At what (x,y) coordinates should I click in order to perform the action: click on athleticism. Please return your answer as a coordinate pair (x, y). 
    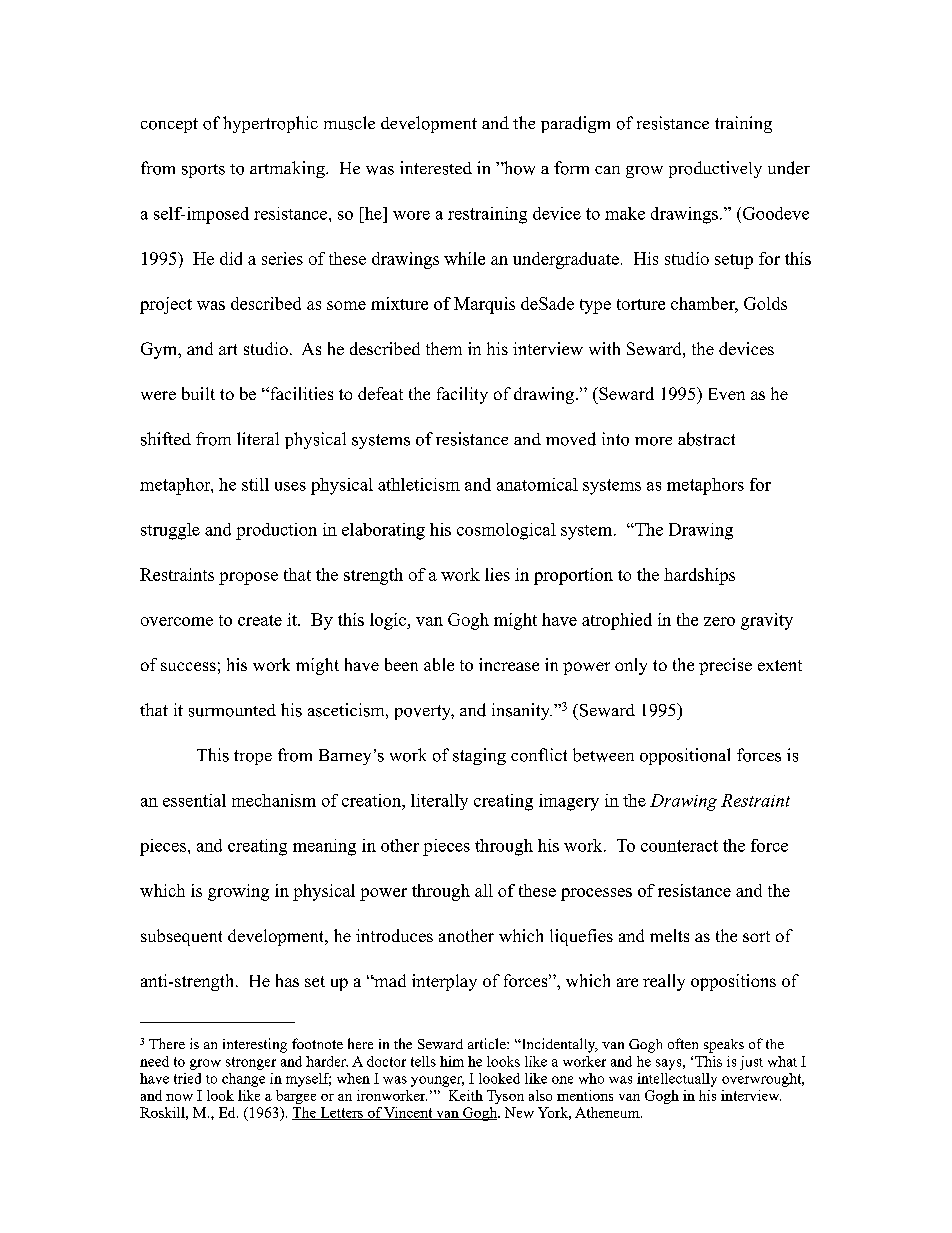
    Looking at the image, I should click on (419, 484).
